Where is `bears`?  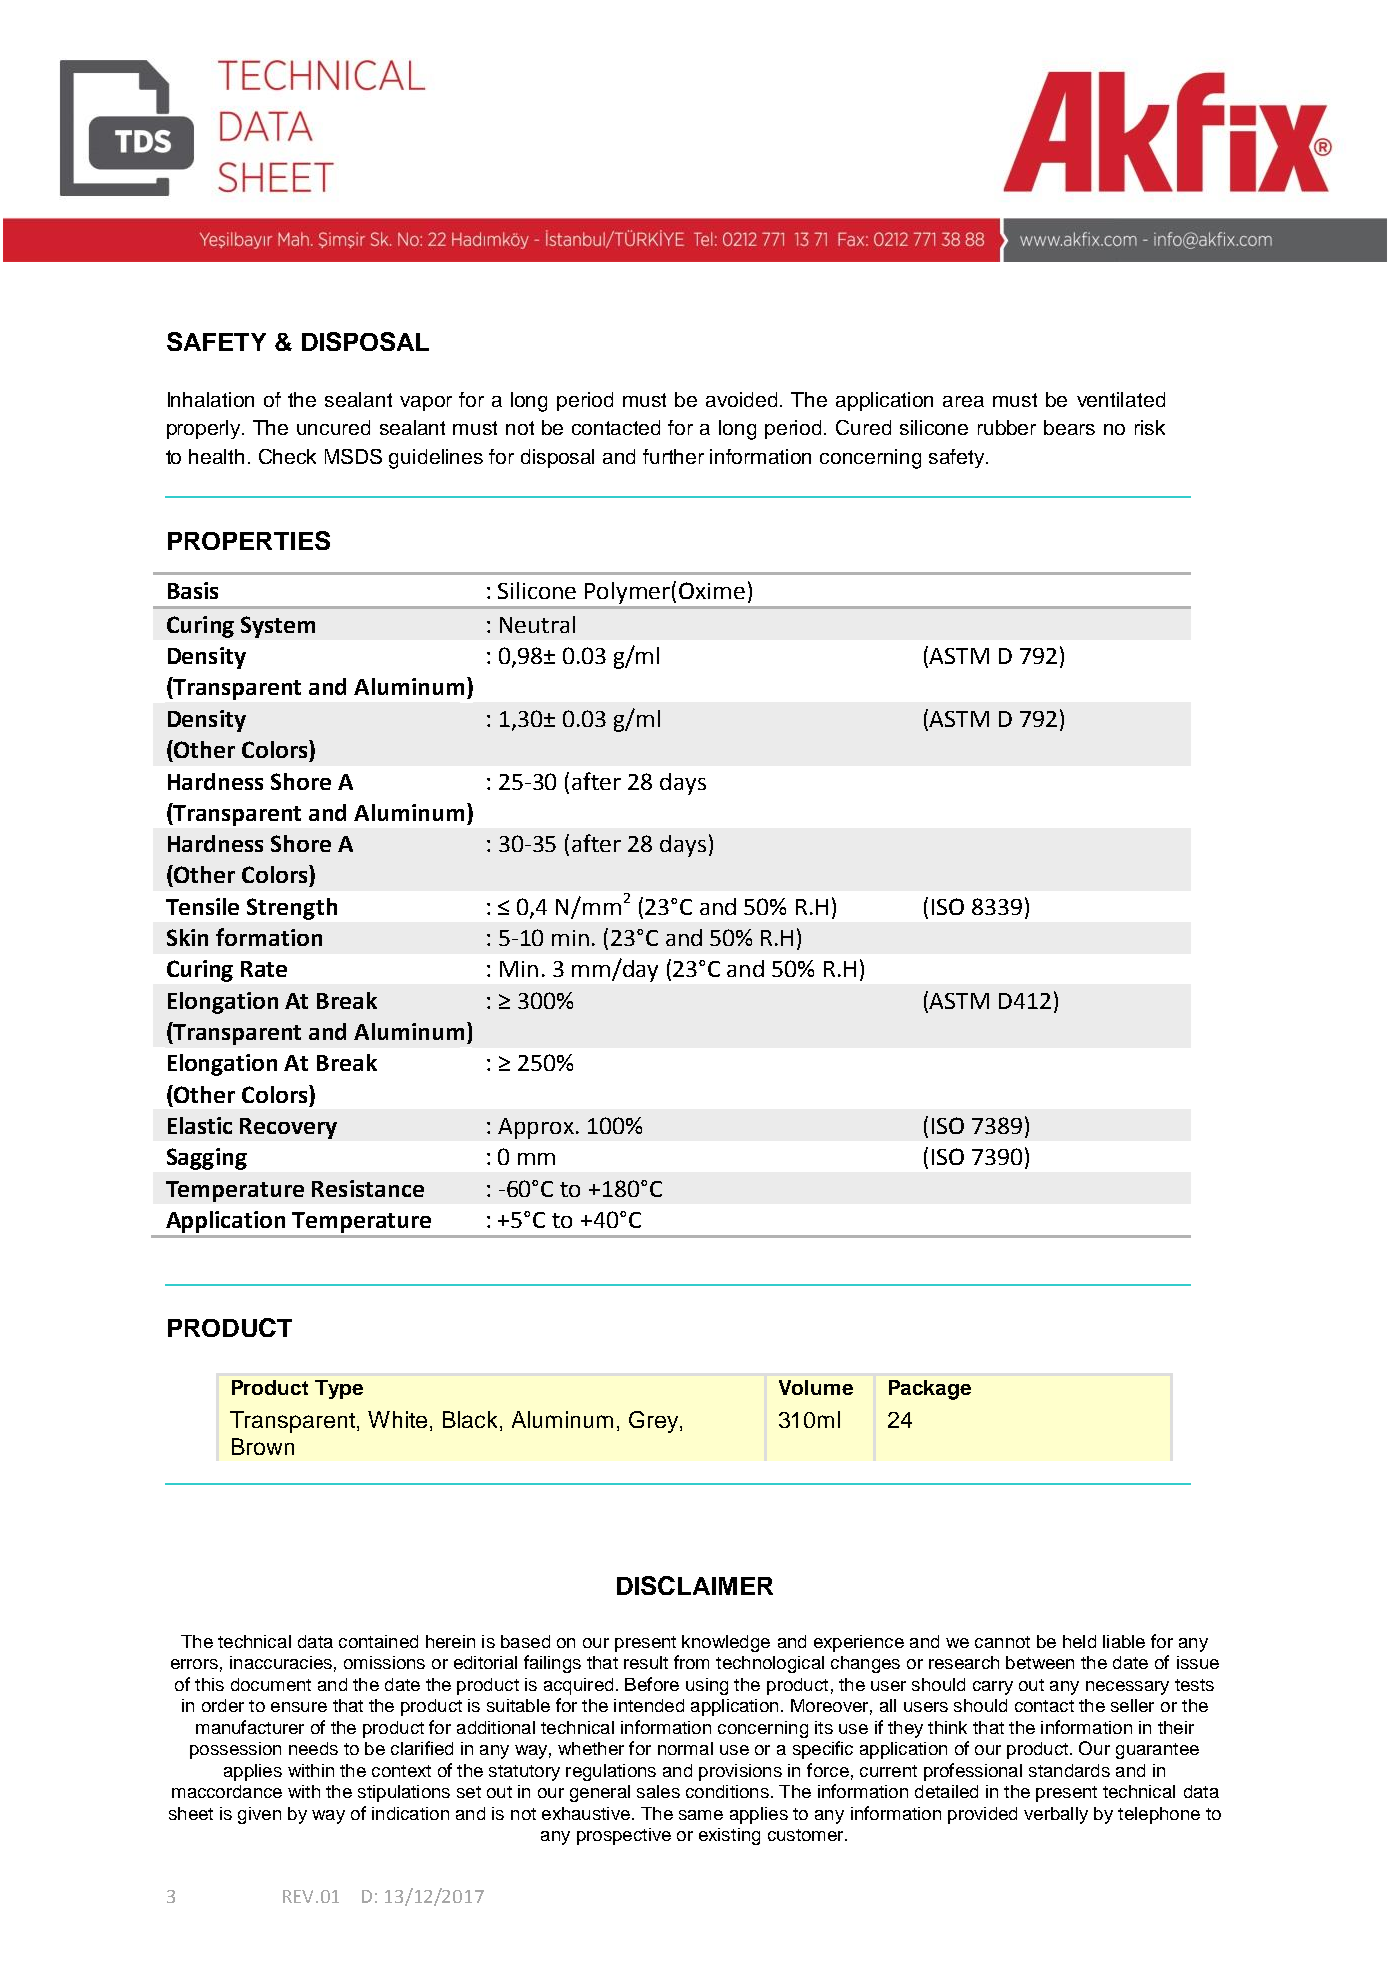
bears is located at coordinates (1069, 427).
